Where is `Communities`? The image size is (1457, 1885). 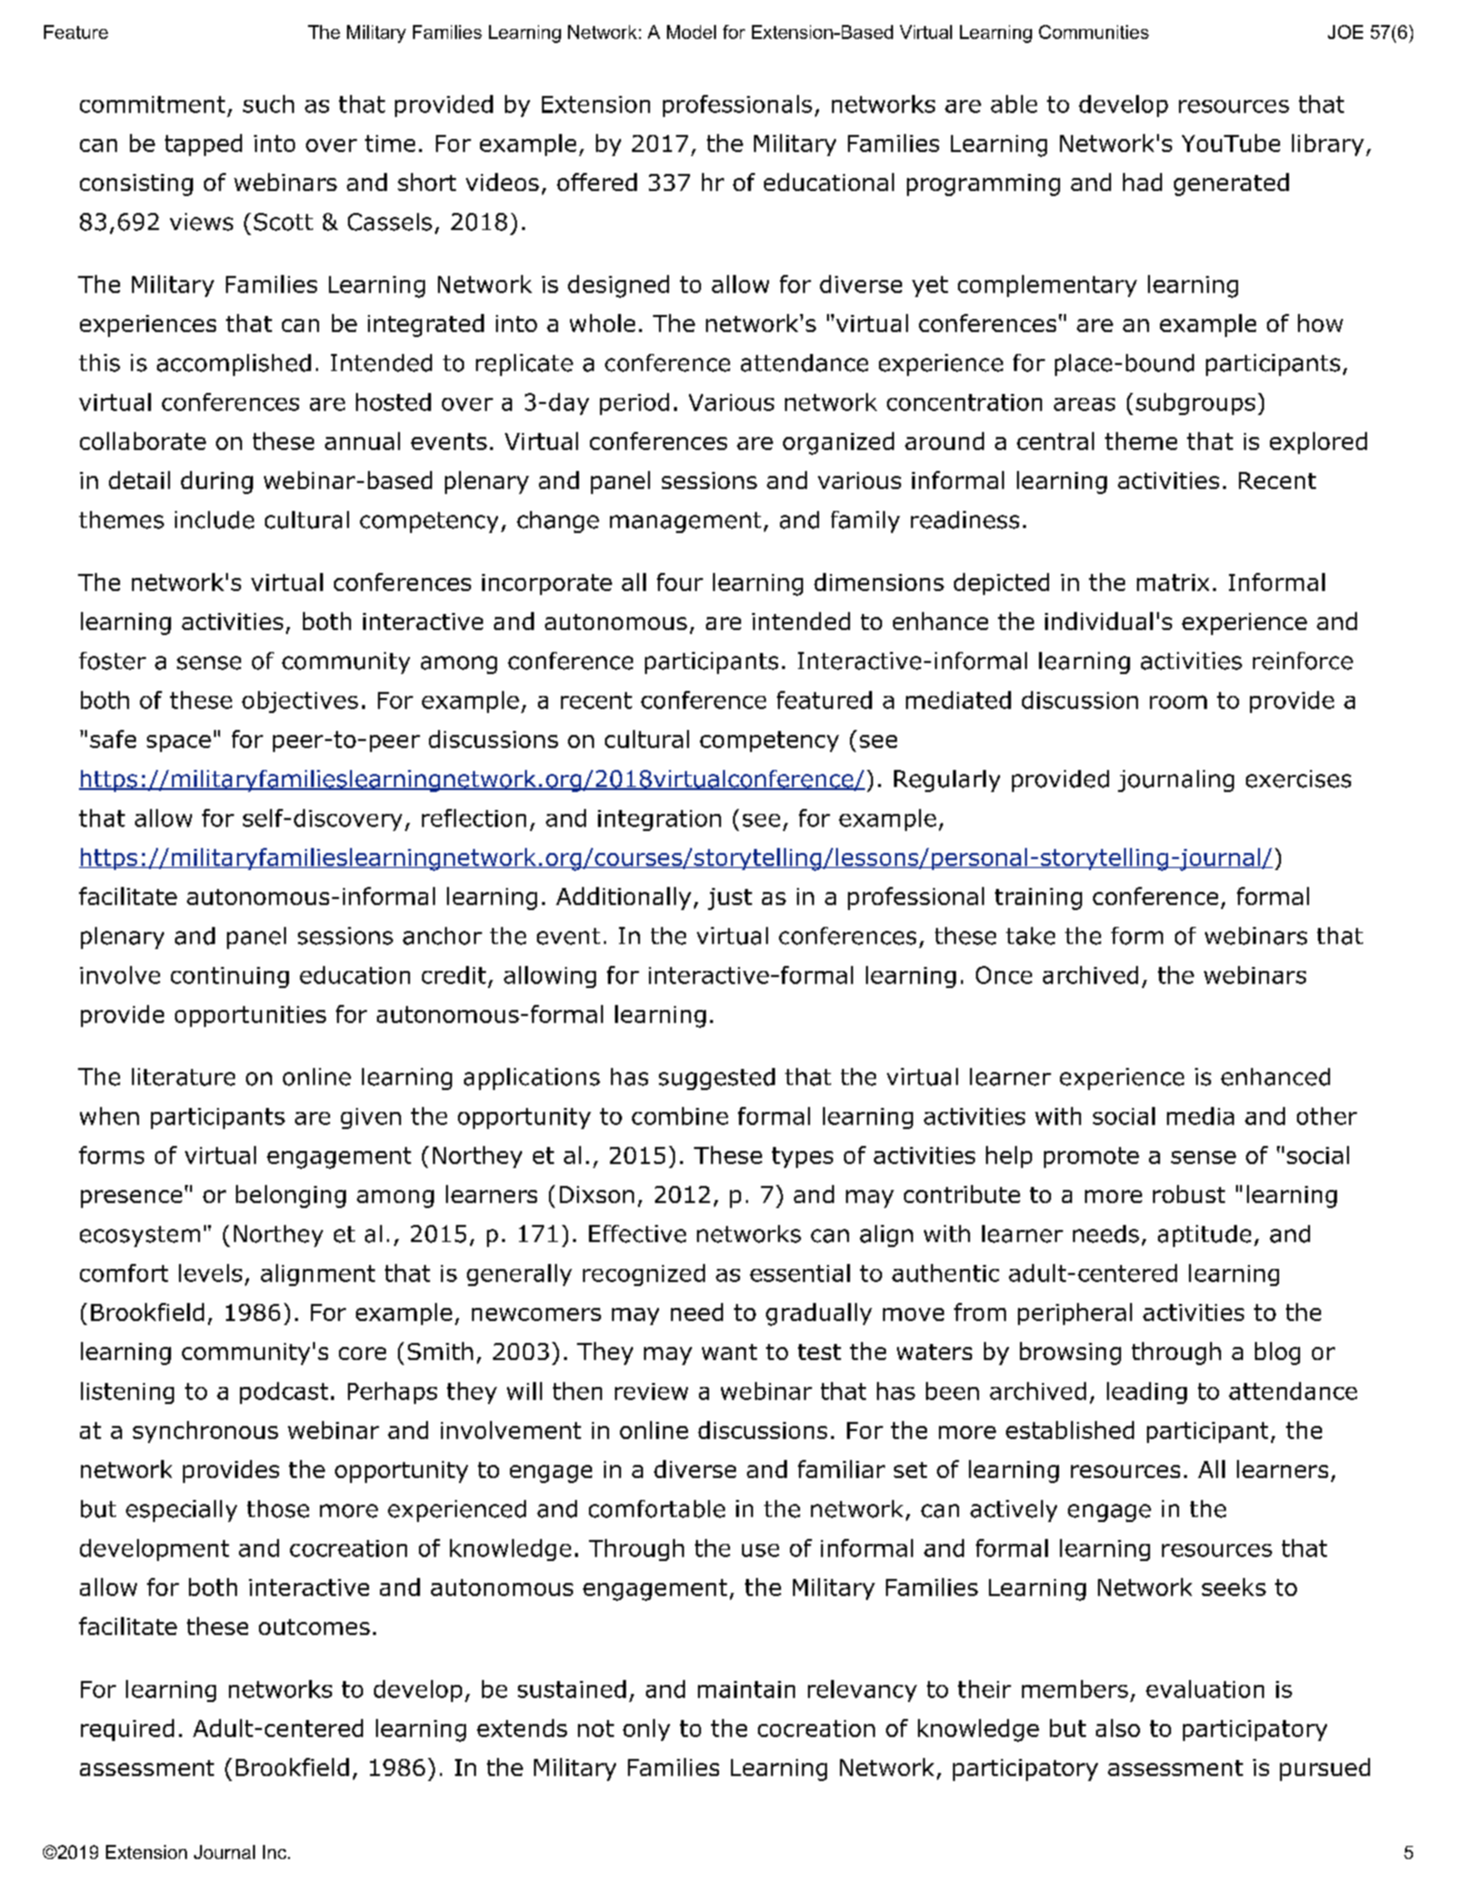
Communities is located at coordinates (1094, 32).
